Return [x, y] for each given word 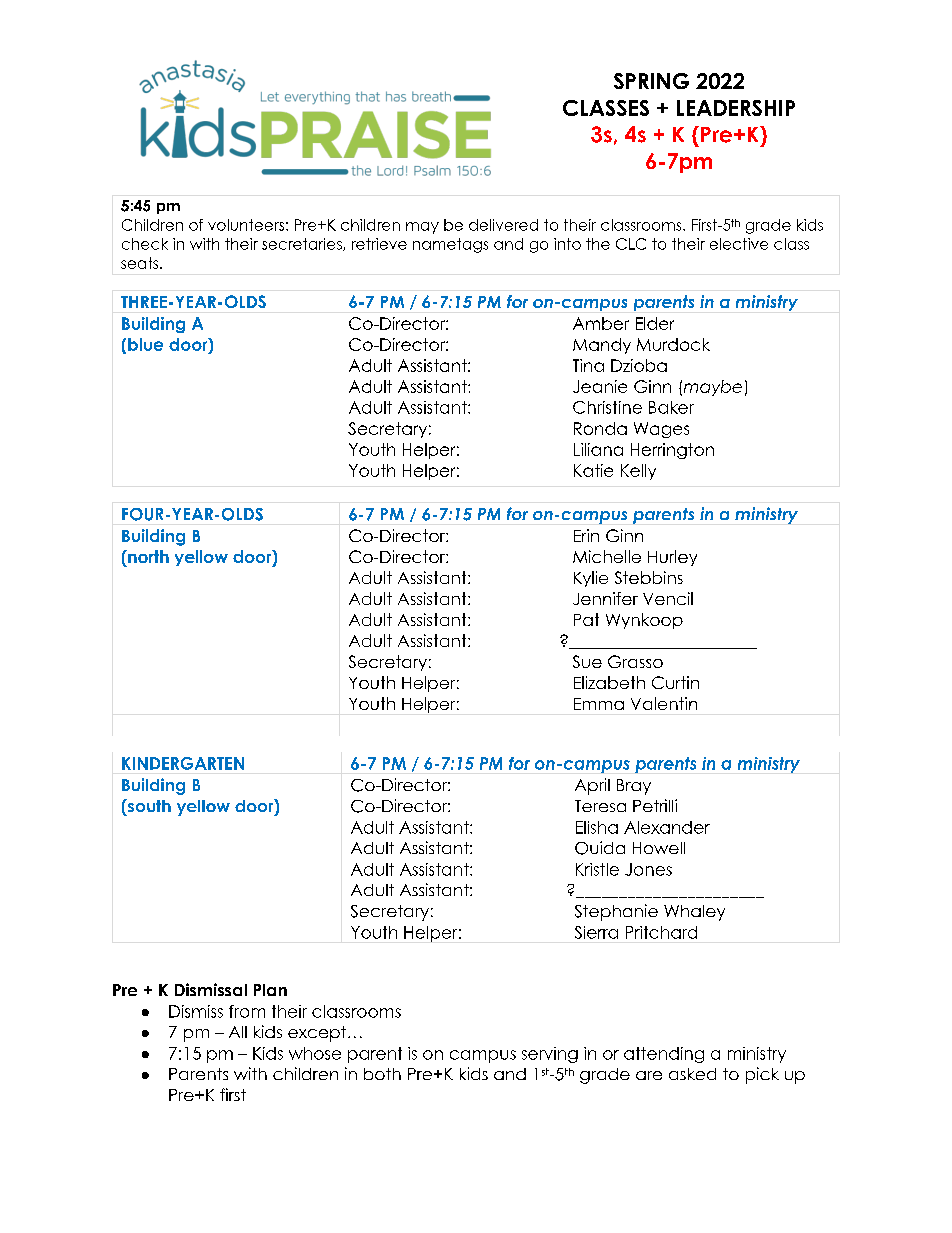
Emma [599, 704]
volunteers [246, 225]
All [238, 1032]
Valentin [664, 703]
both [382, 1074]
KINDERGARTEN [183, 763]
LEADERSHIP [736, 108]
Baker [671, 407]
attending [664, 1055]
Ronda [600, 428]
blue [145, 344]
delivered [503, 225]
